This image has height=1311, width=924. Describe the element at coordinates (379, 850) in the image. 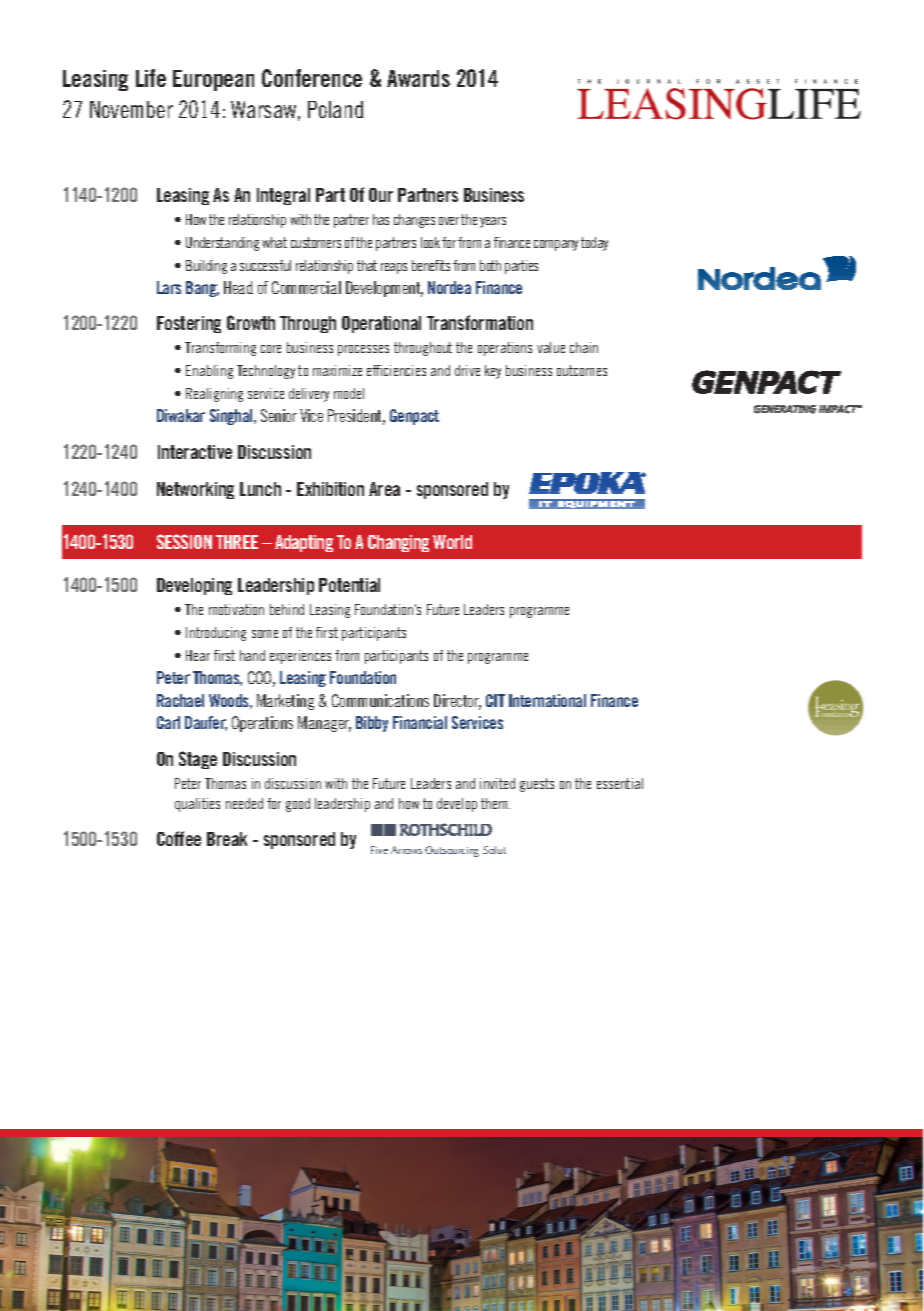

I see `Five` at that location.
